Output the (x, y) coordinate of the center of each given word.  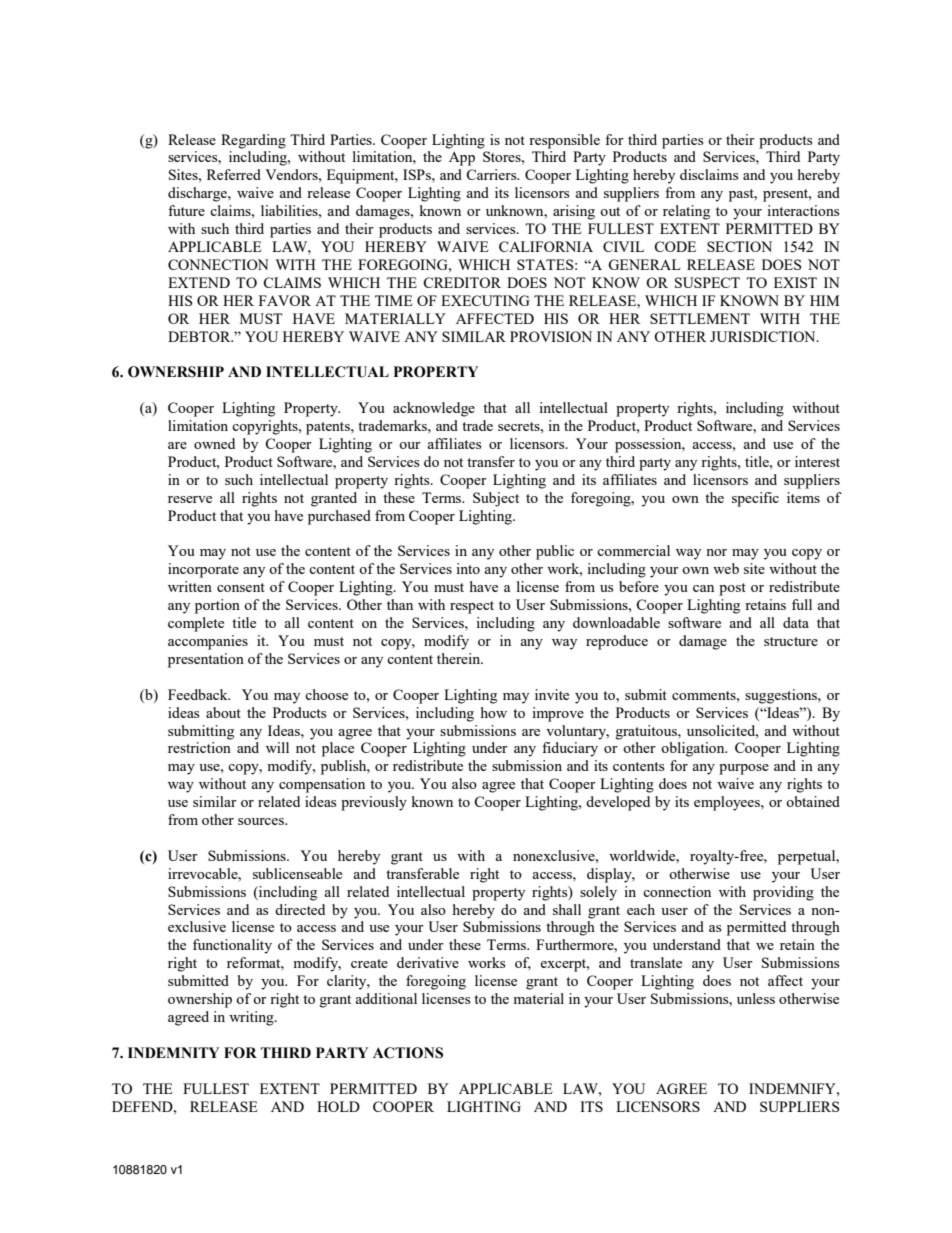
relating (686, 212)
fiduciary (570, 749)
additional (386, 998)
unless (756, 998)
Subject (496, 499)
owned (214, 443)
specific (755, 499)
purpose (744, 769)
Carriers (492, 174)
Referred (234, 174)
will (277, 747)
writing (252, 1018)
